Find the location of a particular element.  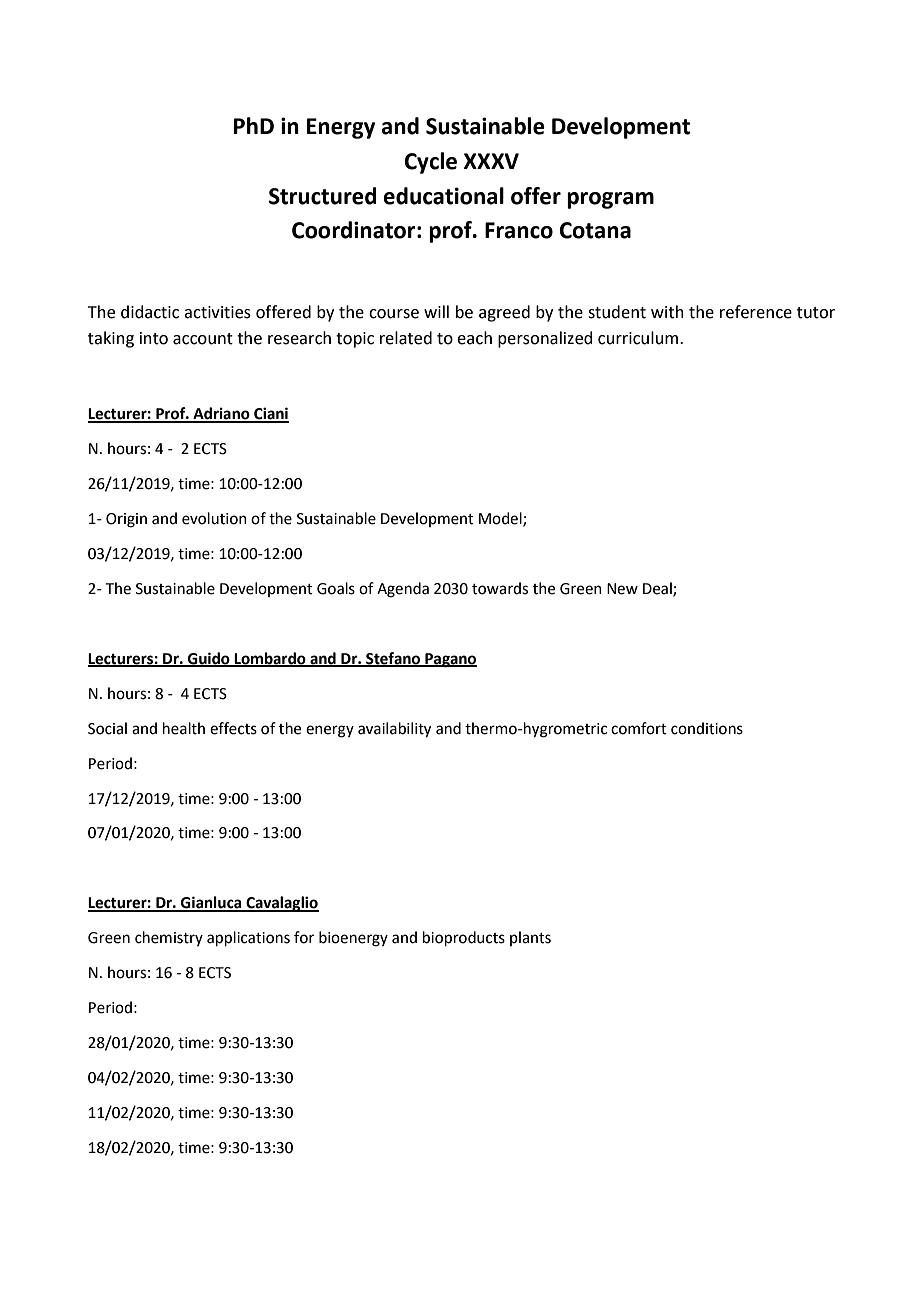

plants is located at coordinates (530, 938).
